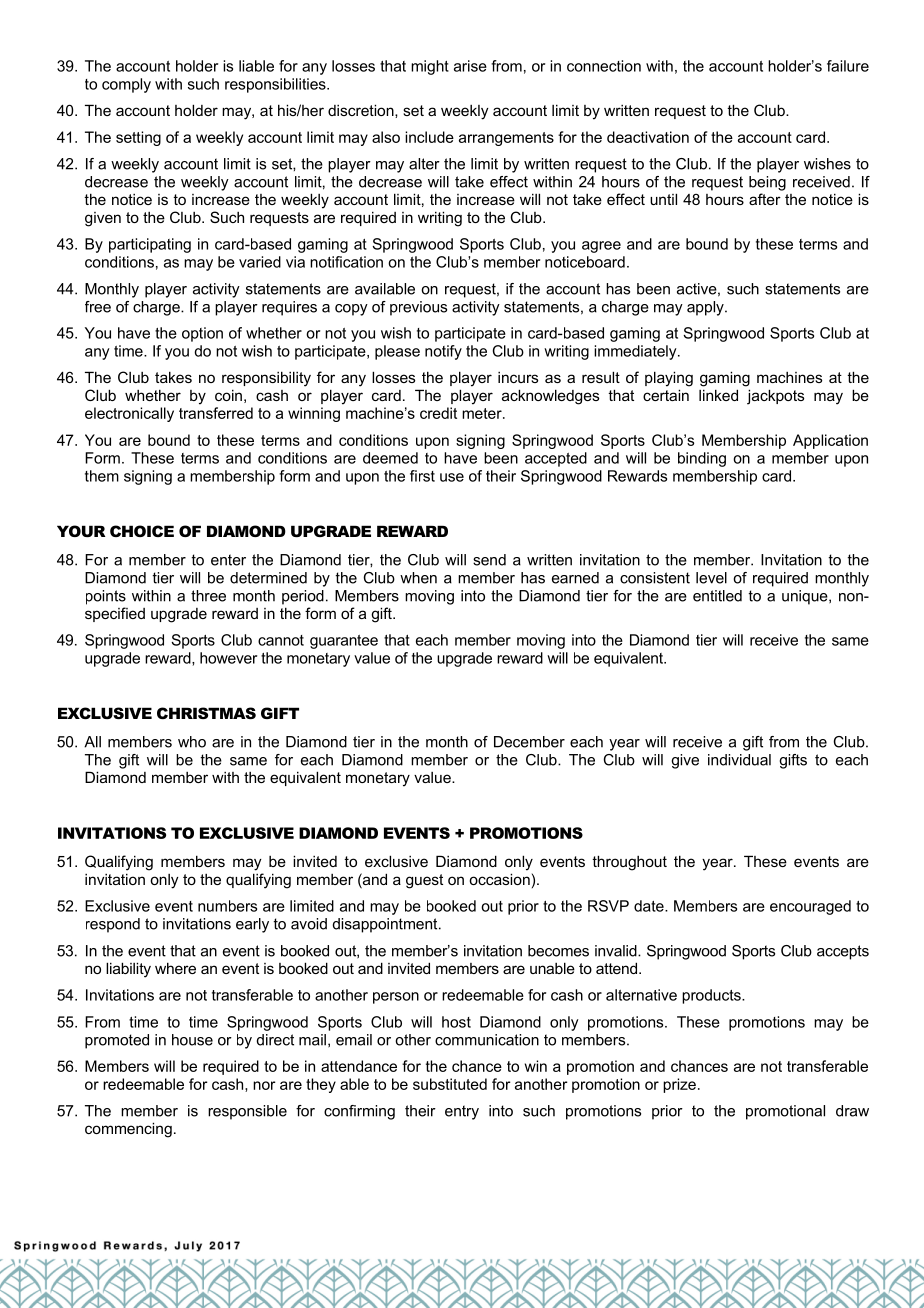 The width and height of the document is (924, 1308). Describe the element at coordinates (208, 596) in the document. I see `three` at that location.
